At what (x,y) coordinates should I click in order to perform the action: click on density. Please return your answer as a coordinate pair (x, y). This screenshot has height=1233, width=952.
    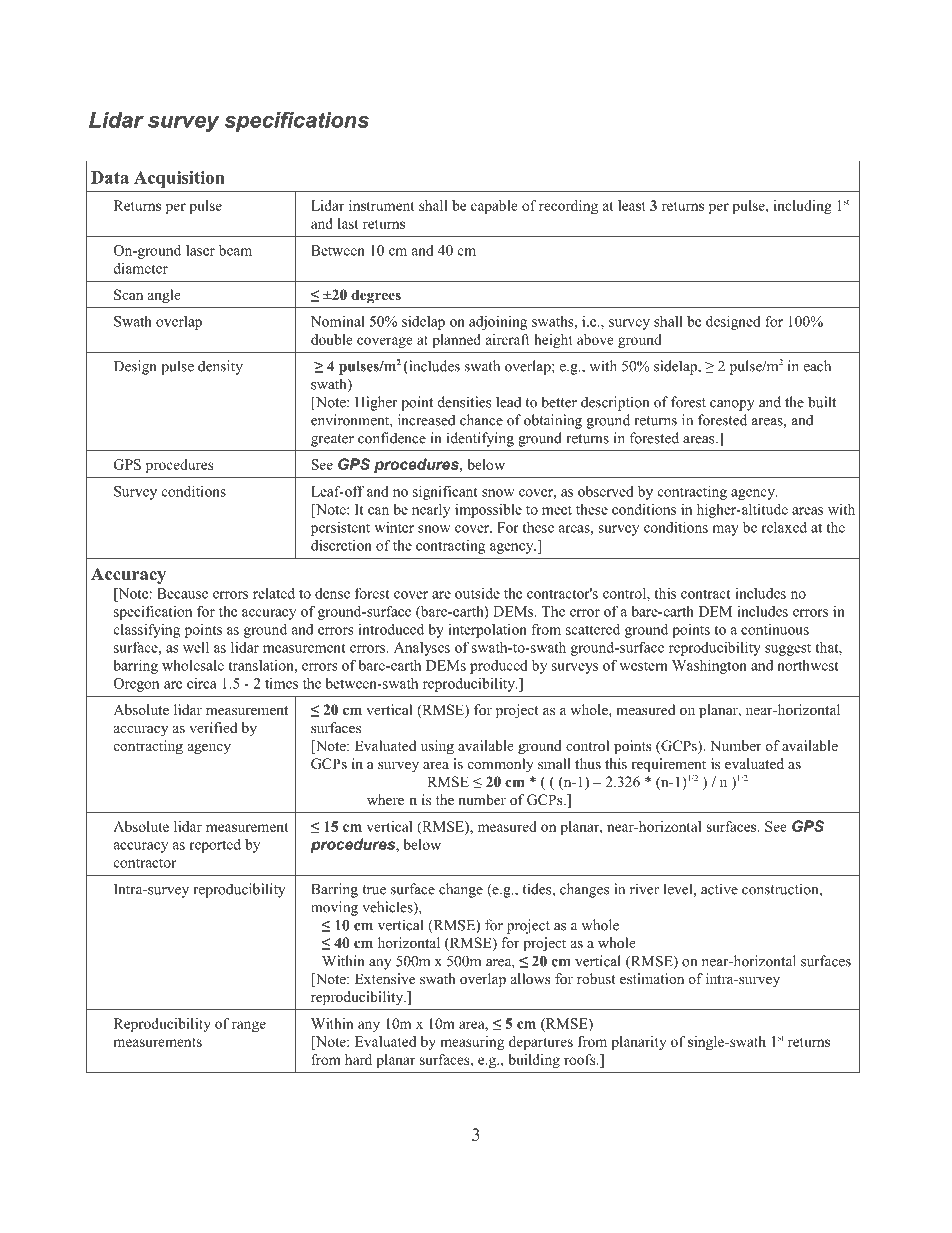
    Looking at the image, I should click on (220, 367).
